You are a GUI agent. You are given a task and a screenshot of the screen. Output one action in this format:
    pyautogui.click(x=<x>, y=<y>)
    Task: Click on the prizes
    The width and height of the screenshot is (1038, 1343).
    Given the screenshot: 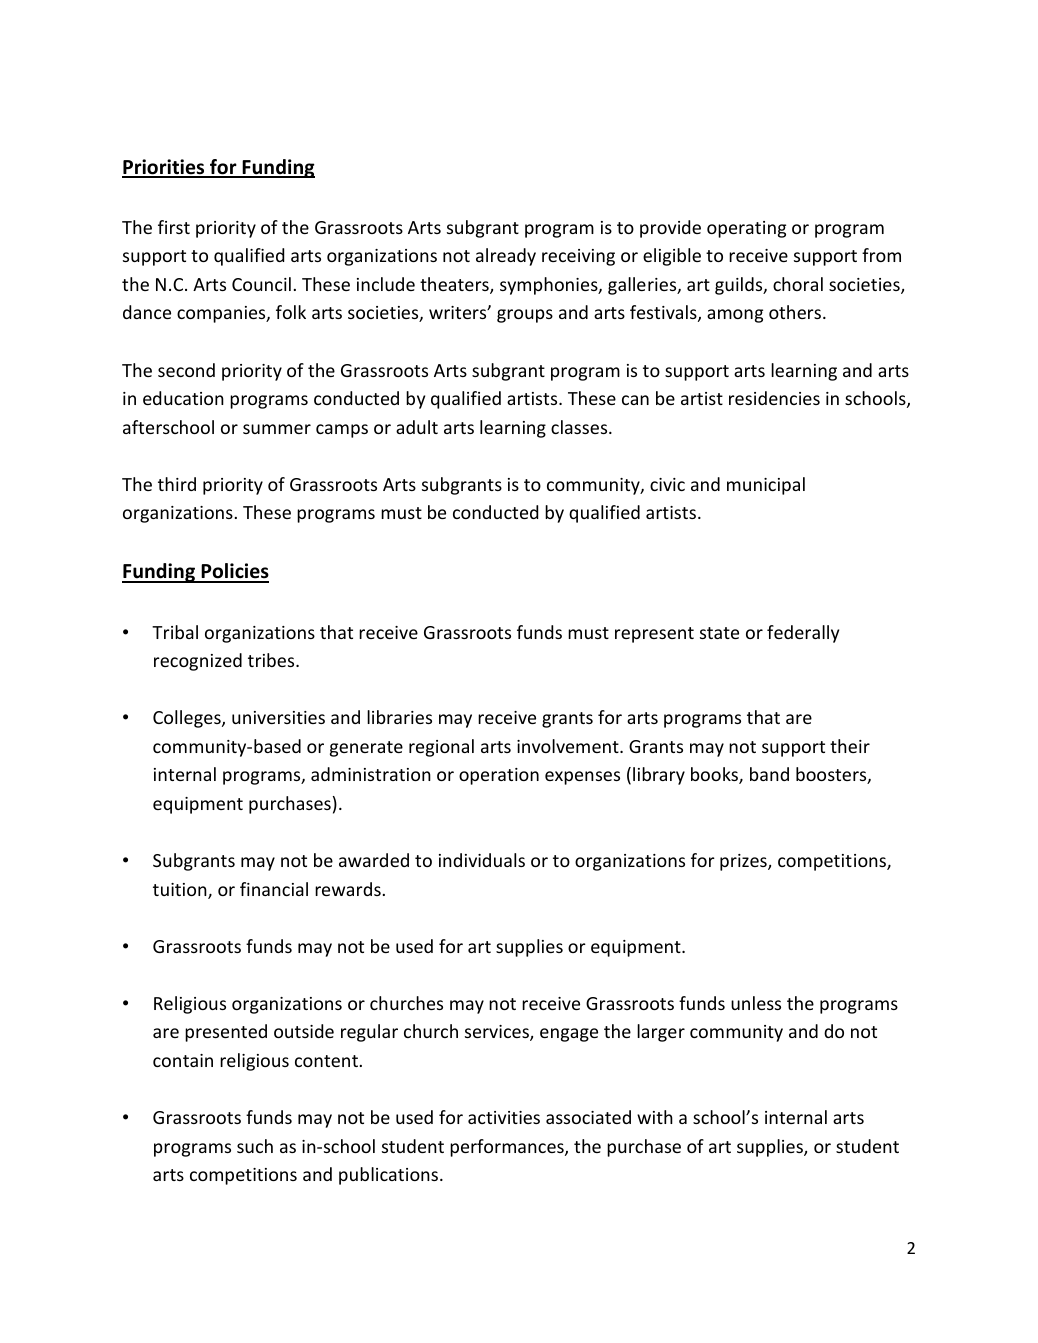 What is the action you would take?
    pyautogui.click(x=744, y=862)
